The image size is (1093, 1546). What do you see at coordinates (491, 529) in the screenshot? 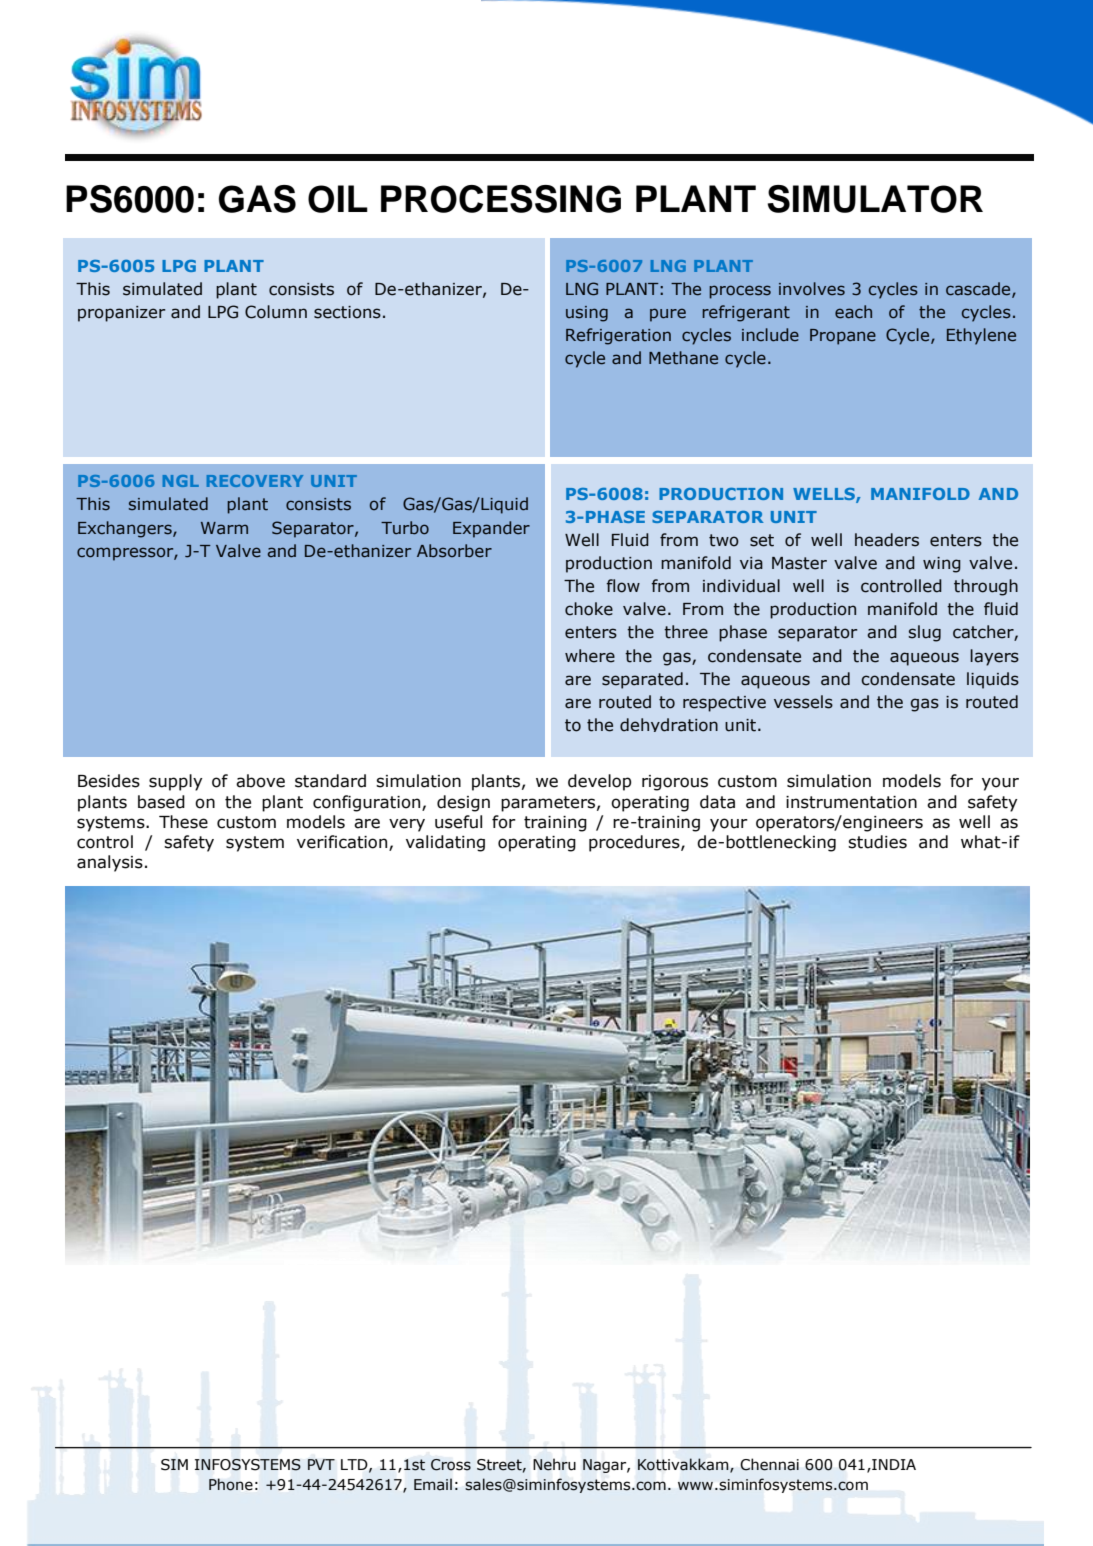
I see `Expander` at bounding box center [491, 529].
